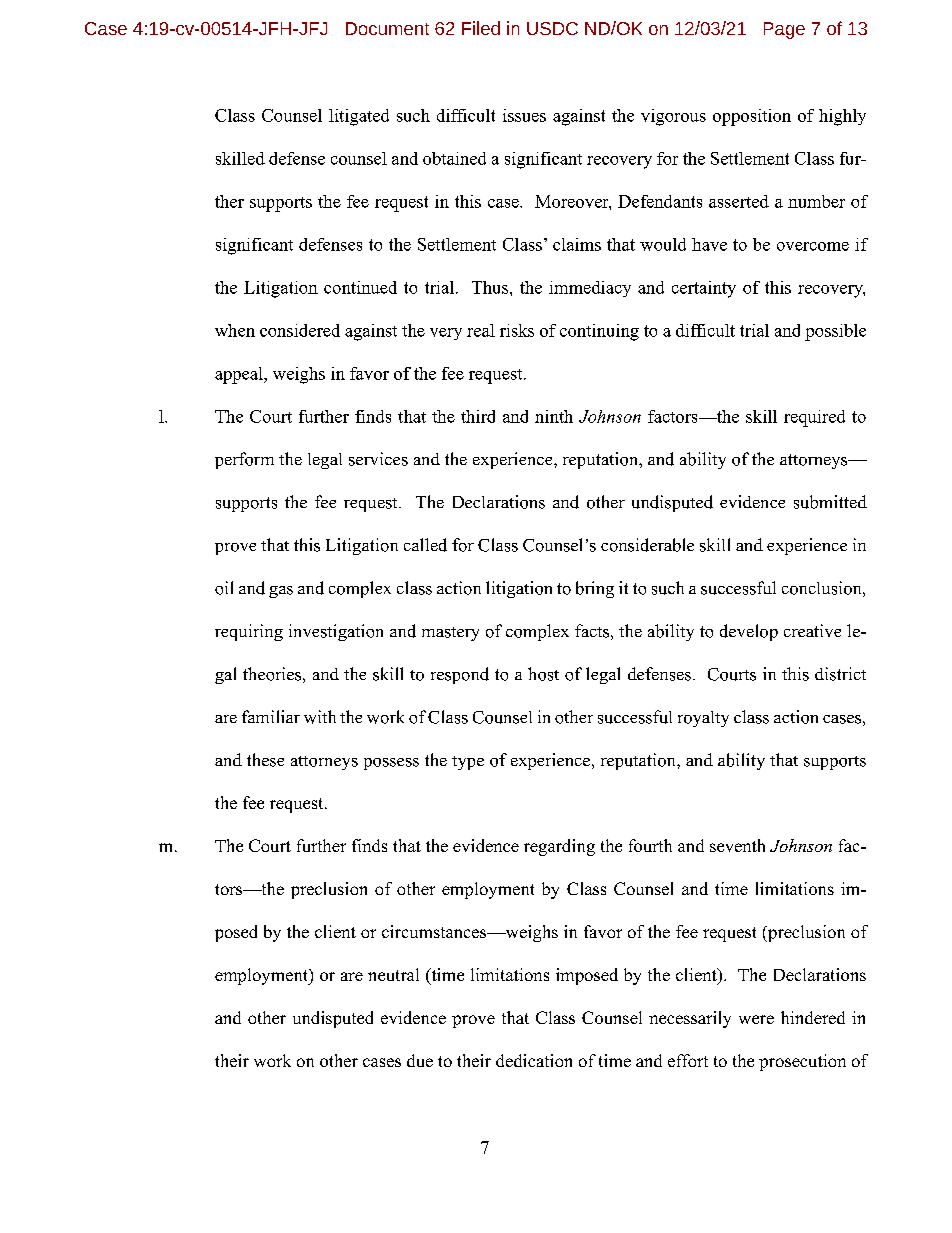 This screenshot has height=1233, width=952. I want to click on gas, so click(281, 592).
